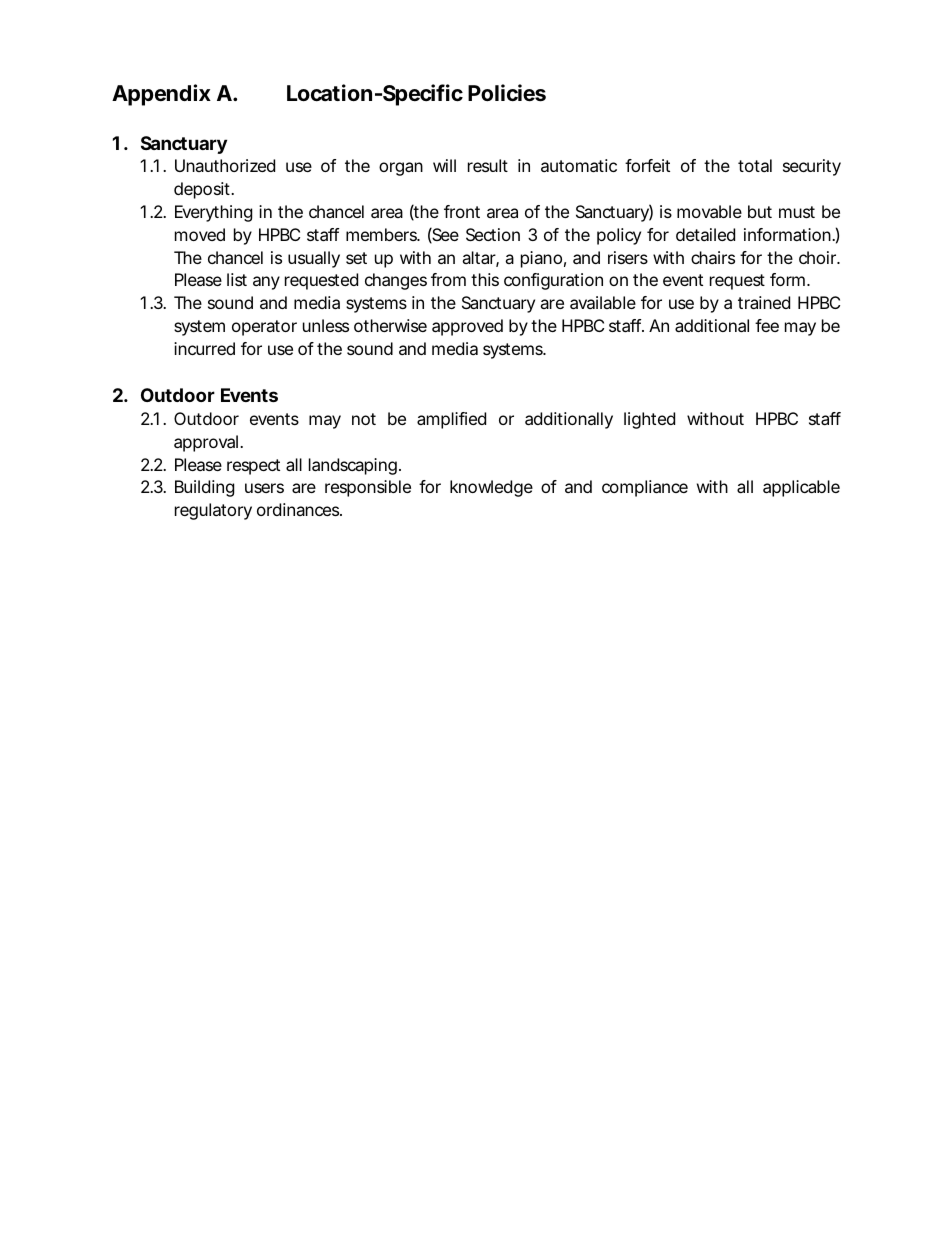 The height and width of the screenshot is (1233, 952). What do you see at coordinates (299, 509) in the screenshot?
I see `ordinances` at bounding box center [299, 509].
